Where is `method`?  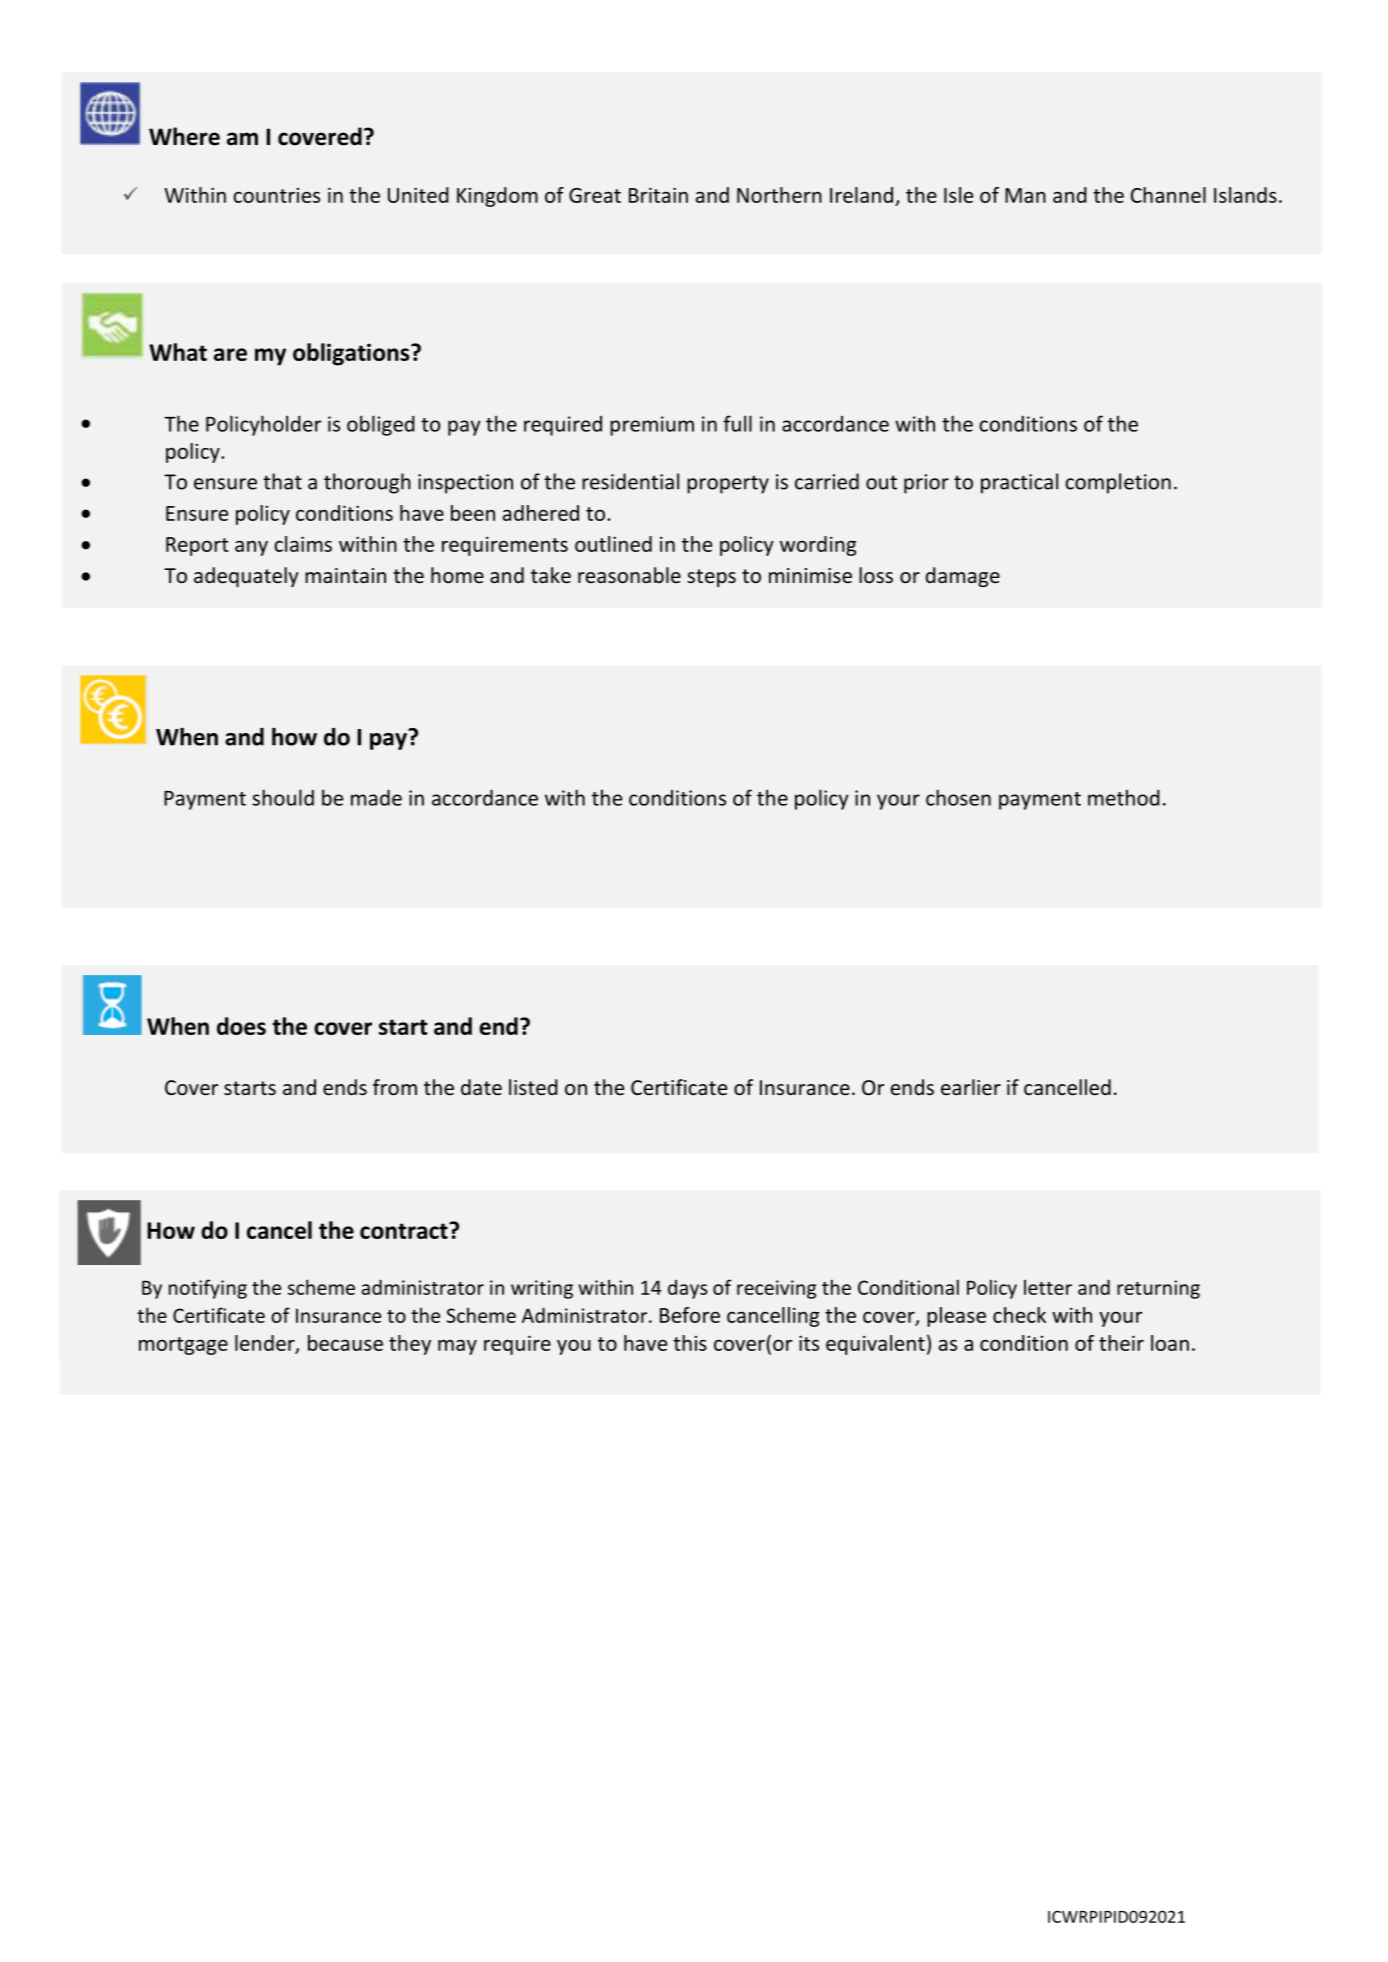 method is located at coordinates (1124, 797).
